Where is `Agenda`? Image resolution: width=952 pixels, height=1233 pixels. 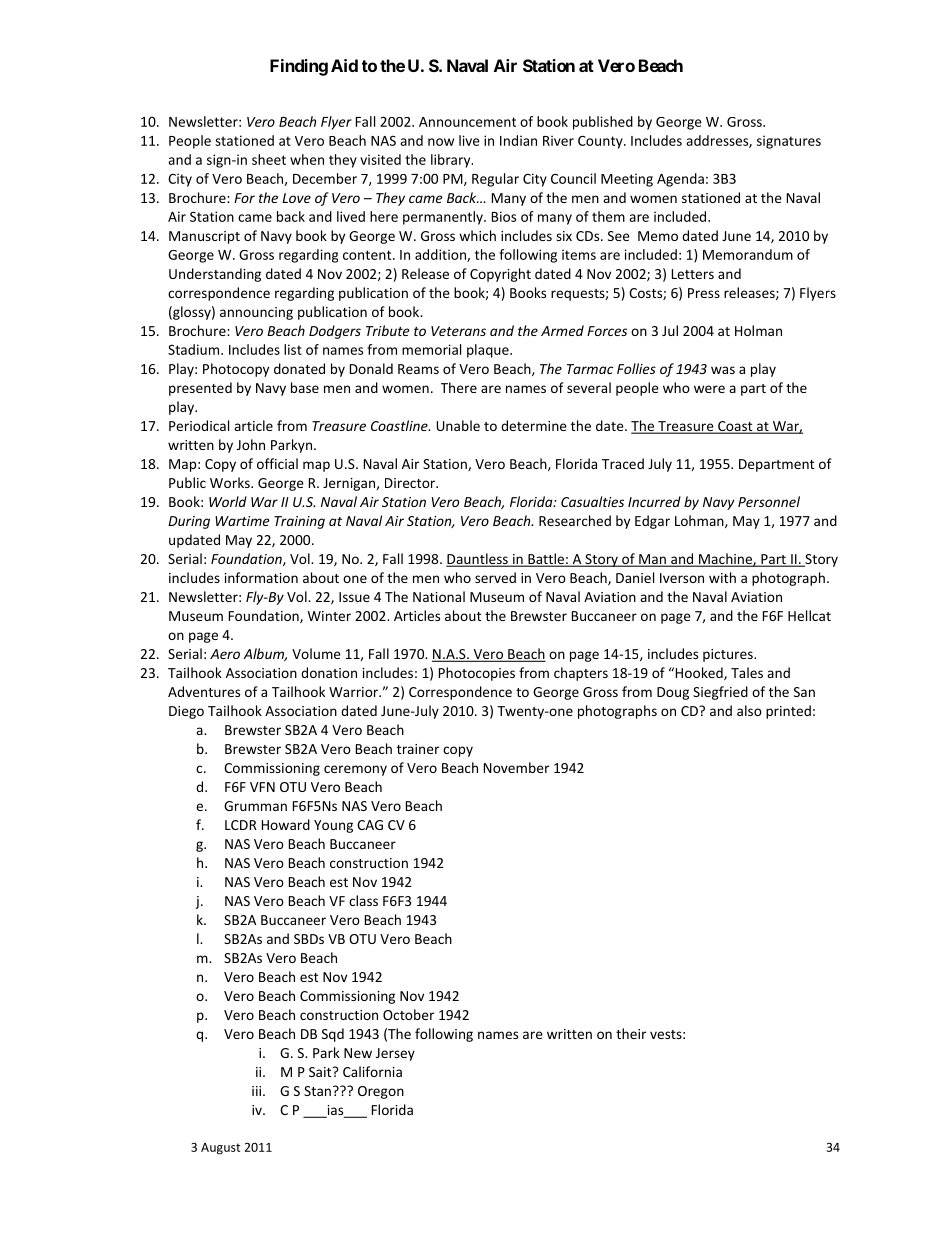
Agenda is located at coordinates (680, 180).
